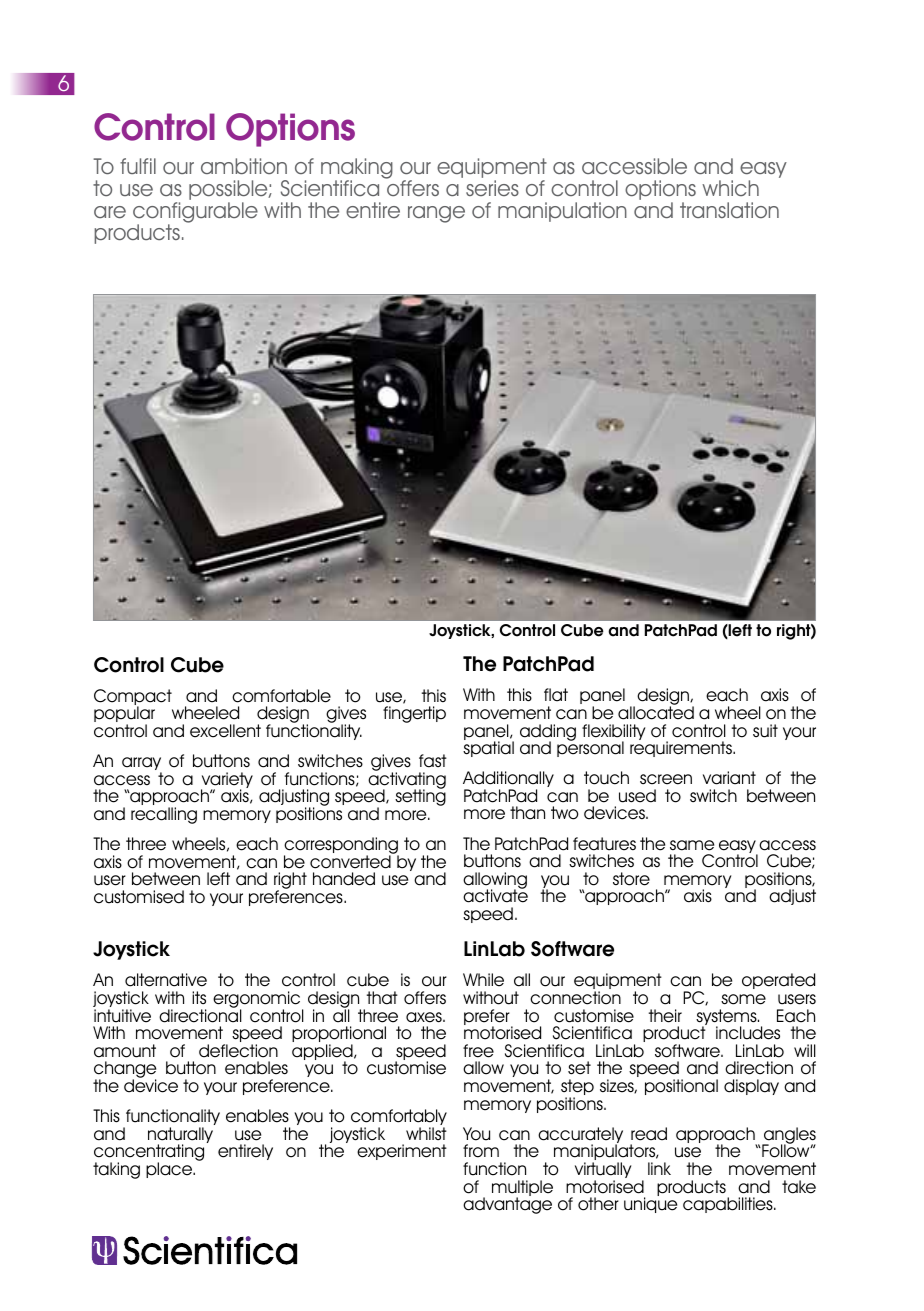 This screenshot has width=924, height=1311. What do you see at coordinates (166, 980) in the screenshot?
I see `alternative` at bounding box center [166, 980].
